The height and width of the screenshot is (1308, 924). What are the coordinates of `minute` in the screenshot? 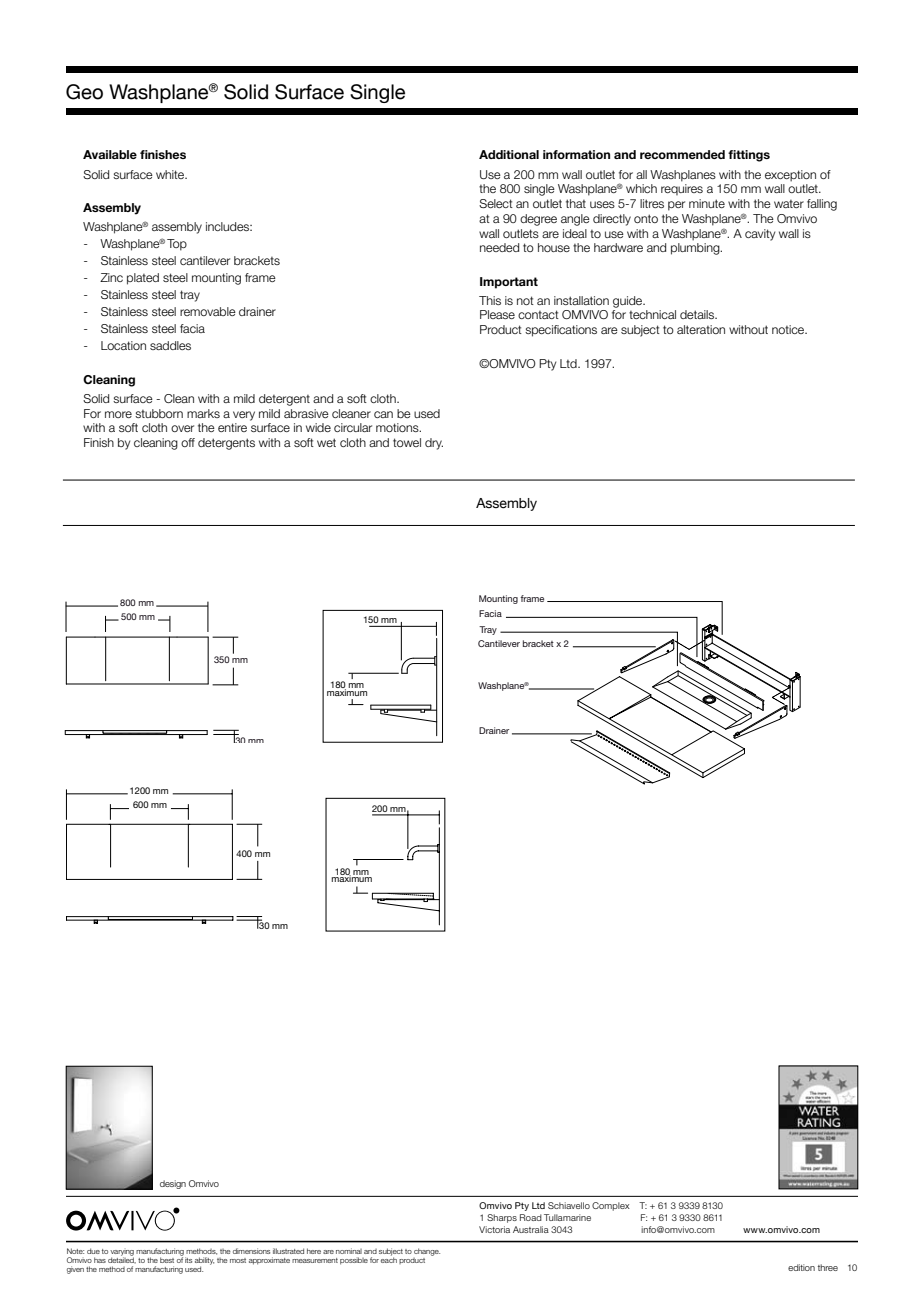 It's located at (707, 203).
